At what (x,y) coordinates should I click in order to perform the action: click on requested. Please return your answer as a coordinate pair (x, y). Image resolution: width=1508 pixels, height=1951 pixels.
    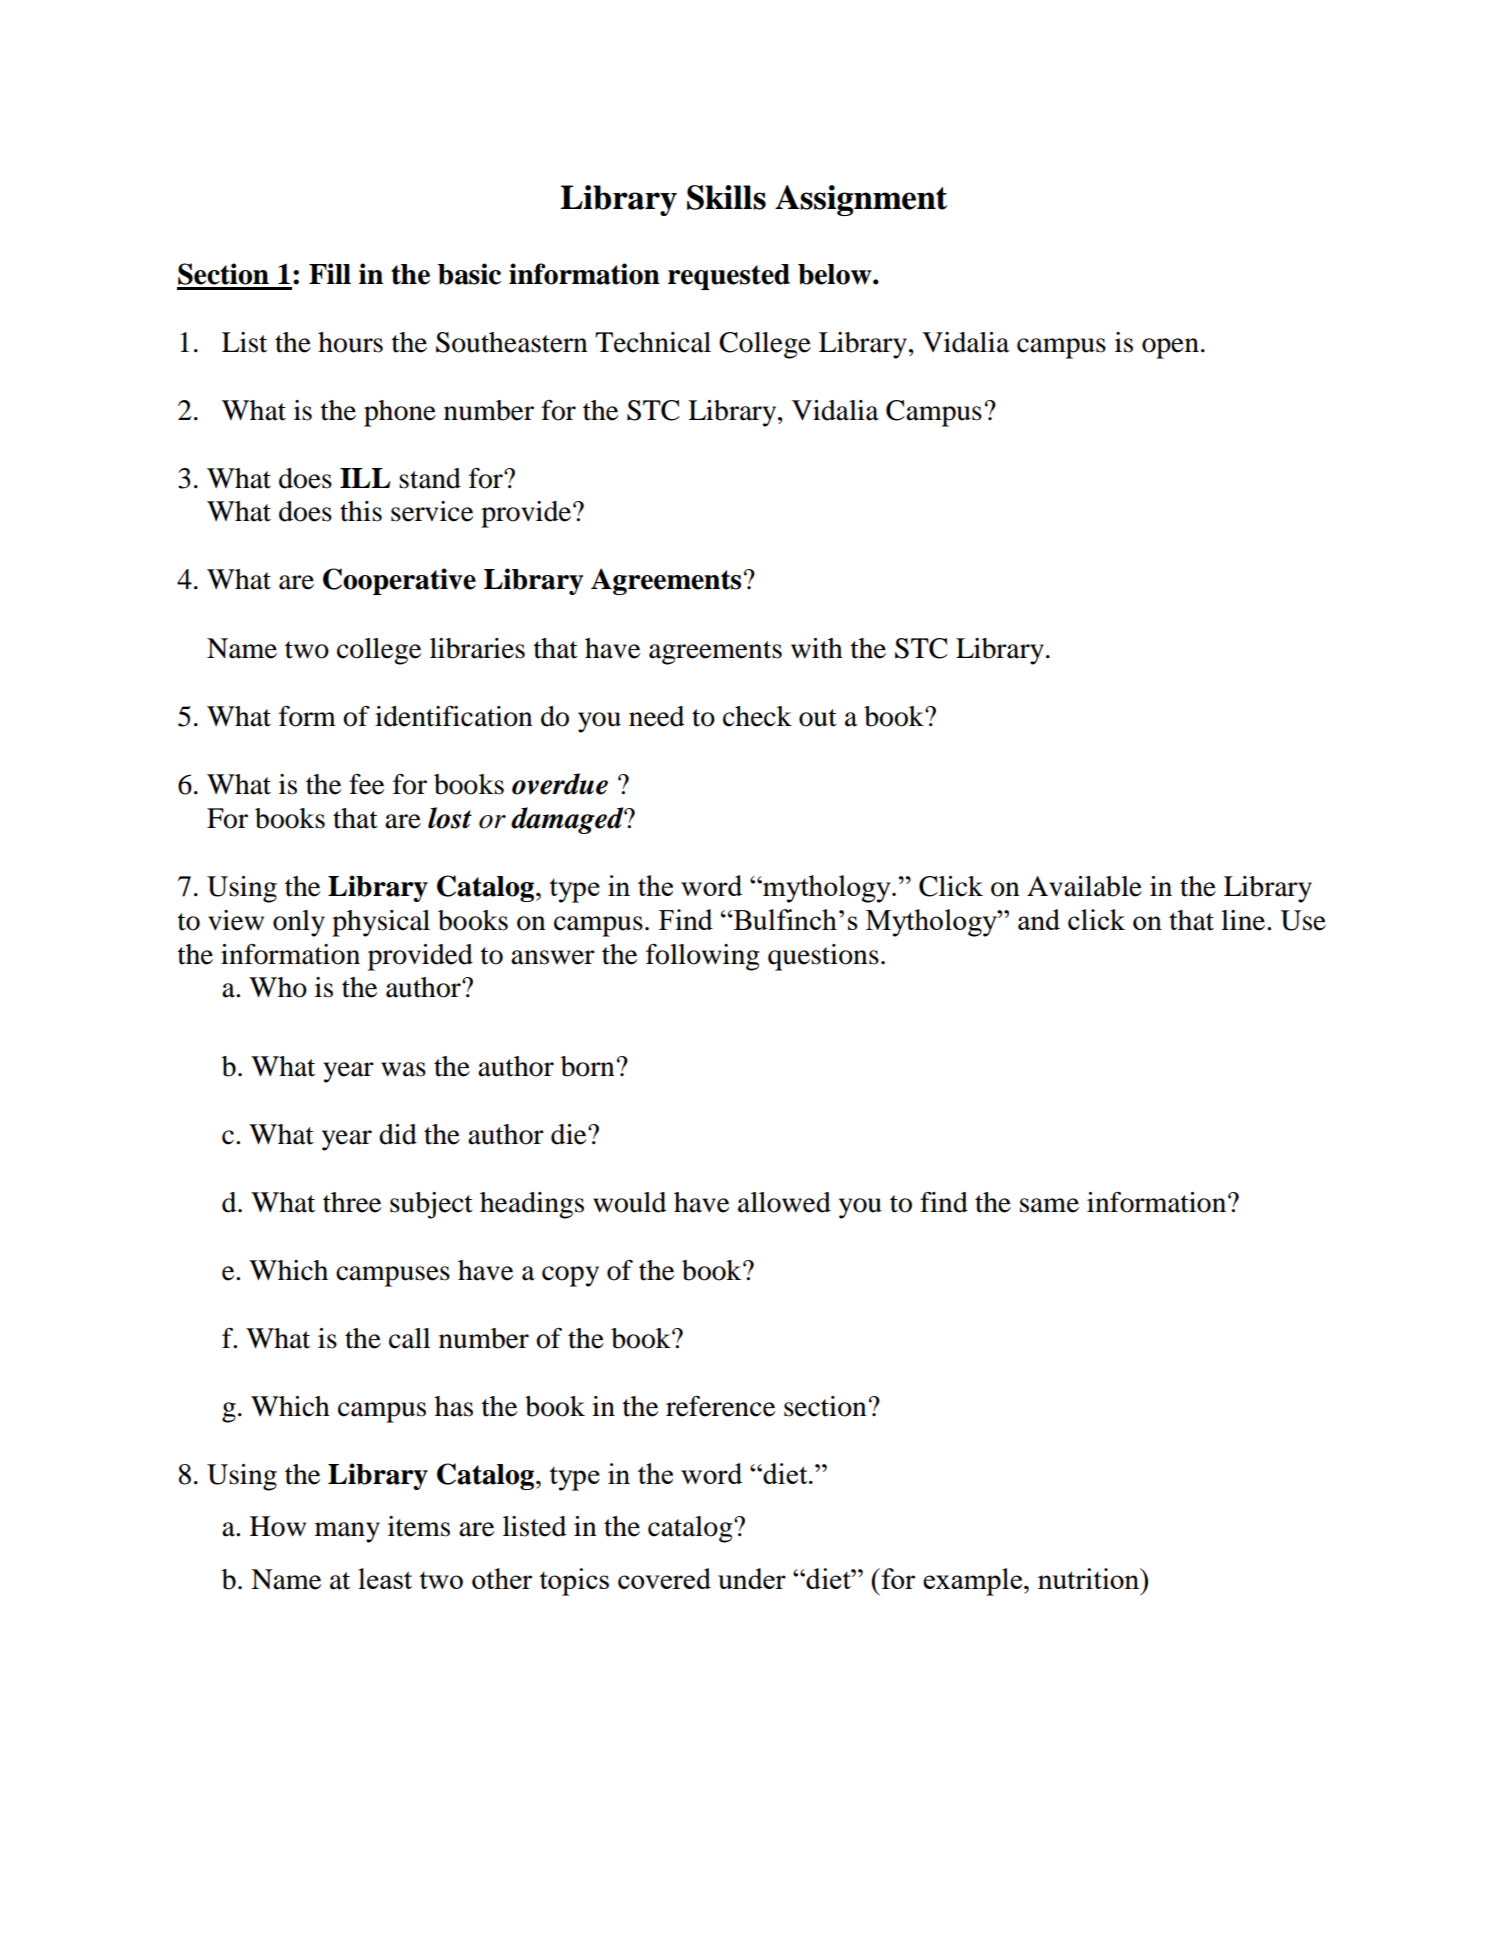
    Looking at the image, I should click on (729, 277).
